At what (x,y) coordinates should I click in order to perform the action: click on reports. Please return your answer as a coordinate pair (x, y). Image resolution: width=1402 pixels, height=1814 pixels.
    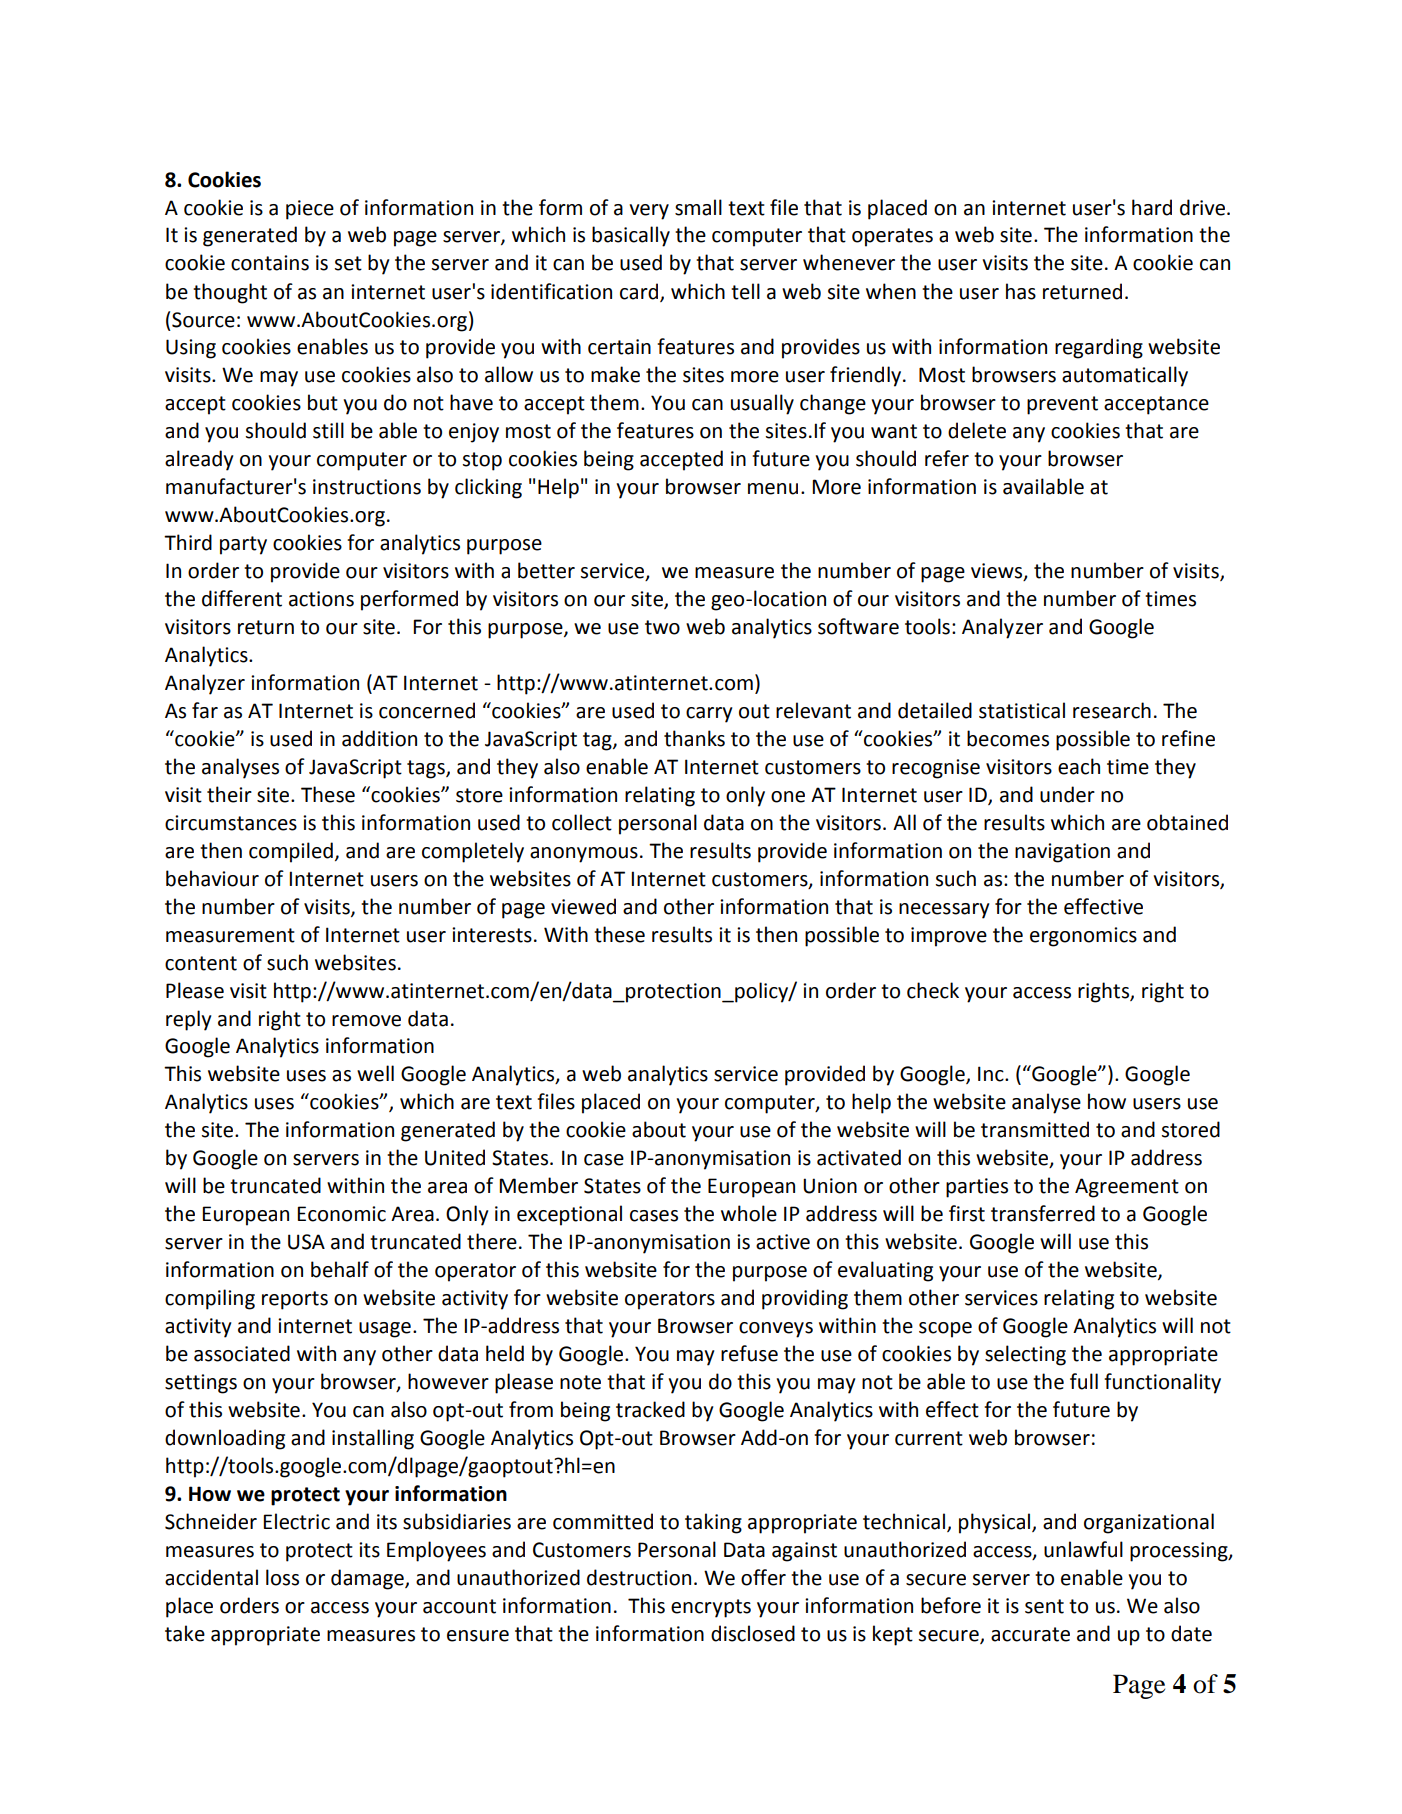
    Looking at the image, I should click on (295, 1300).
